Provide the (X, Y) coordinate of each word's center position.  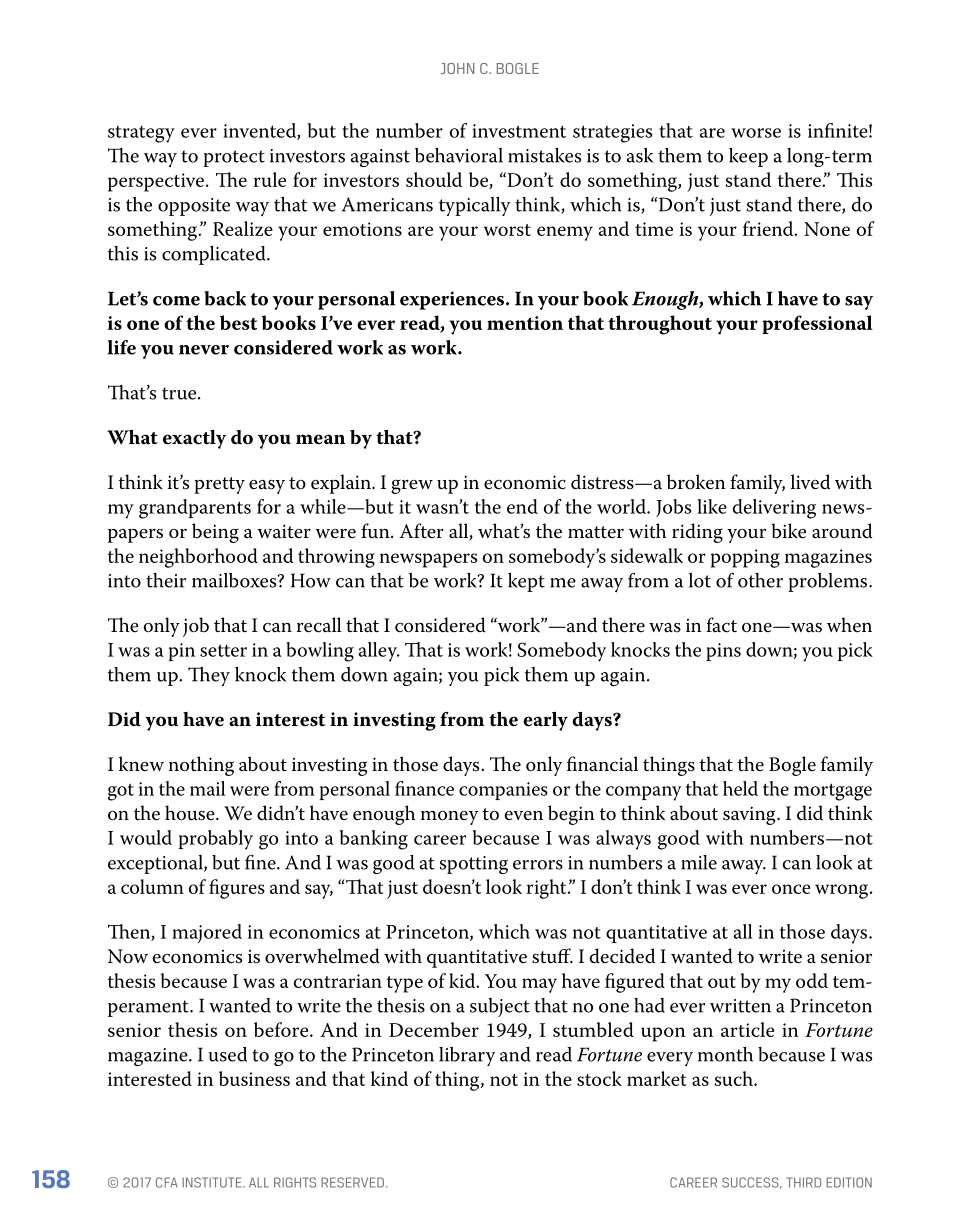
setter (223, 650)
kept (526, 582)
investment (519, 131)
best (238, 322)
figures (237, 889)
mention (525, 323)
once (791, 889)
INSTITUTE (213, 1182)
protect (234, 158)
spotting (474, 865)
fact (721, 625)
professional (817, 324)
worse (756, 133)
